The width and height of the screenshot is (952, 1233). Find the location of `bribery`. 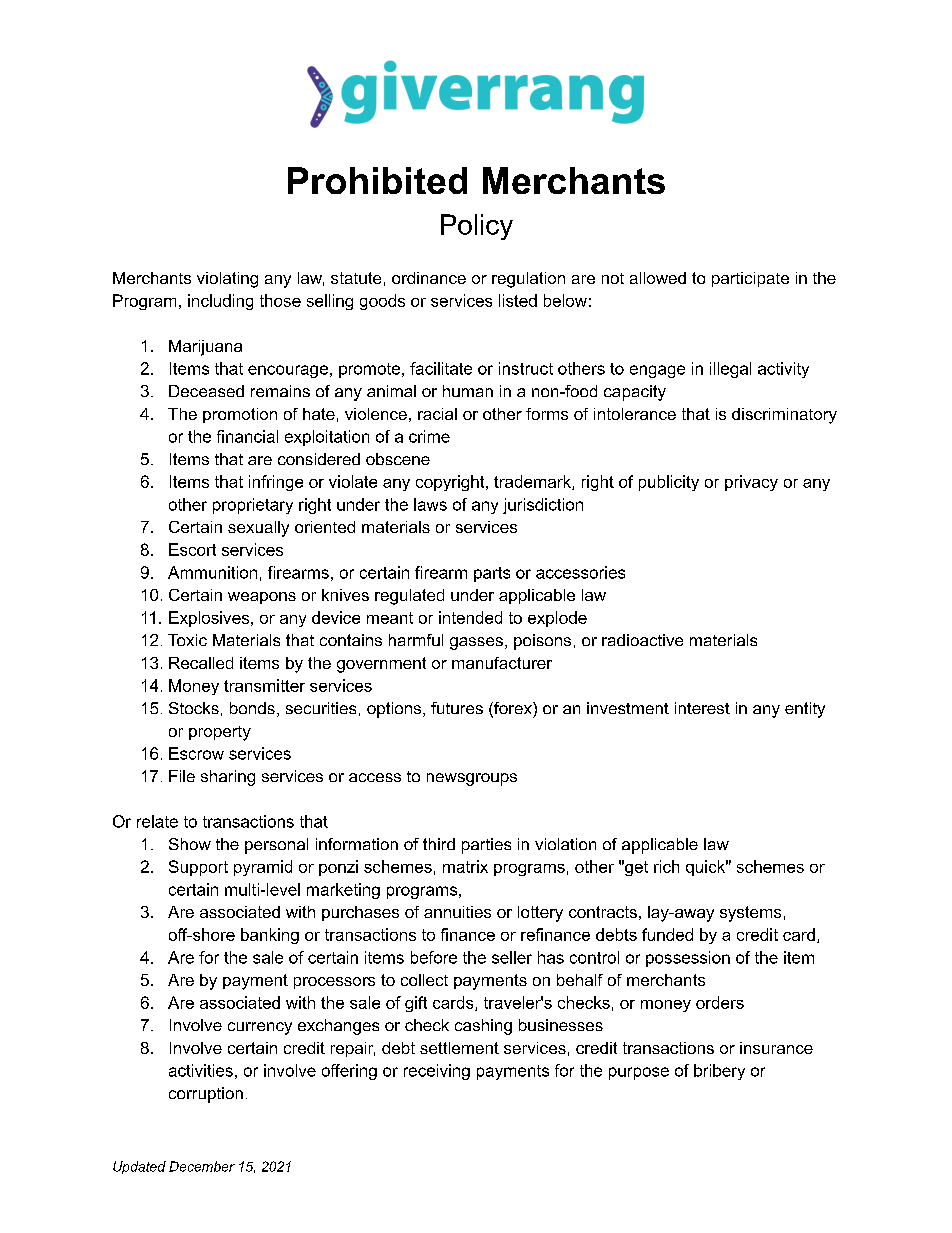

bribery is located at coordinates (719, 1072).
